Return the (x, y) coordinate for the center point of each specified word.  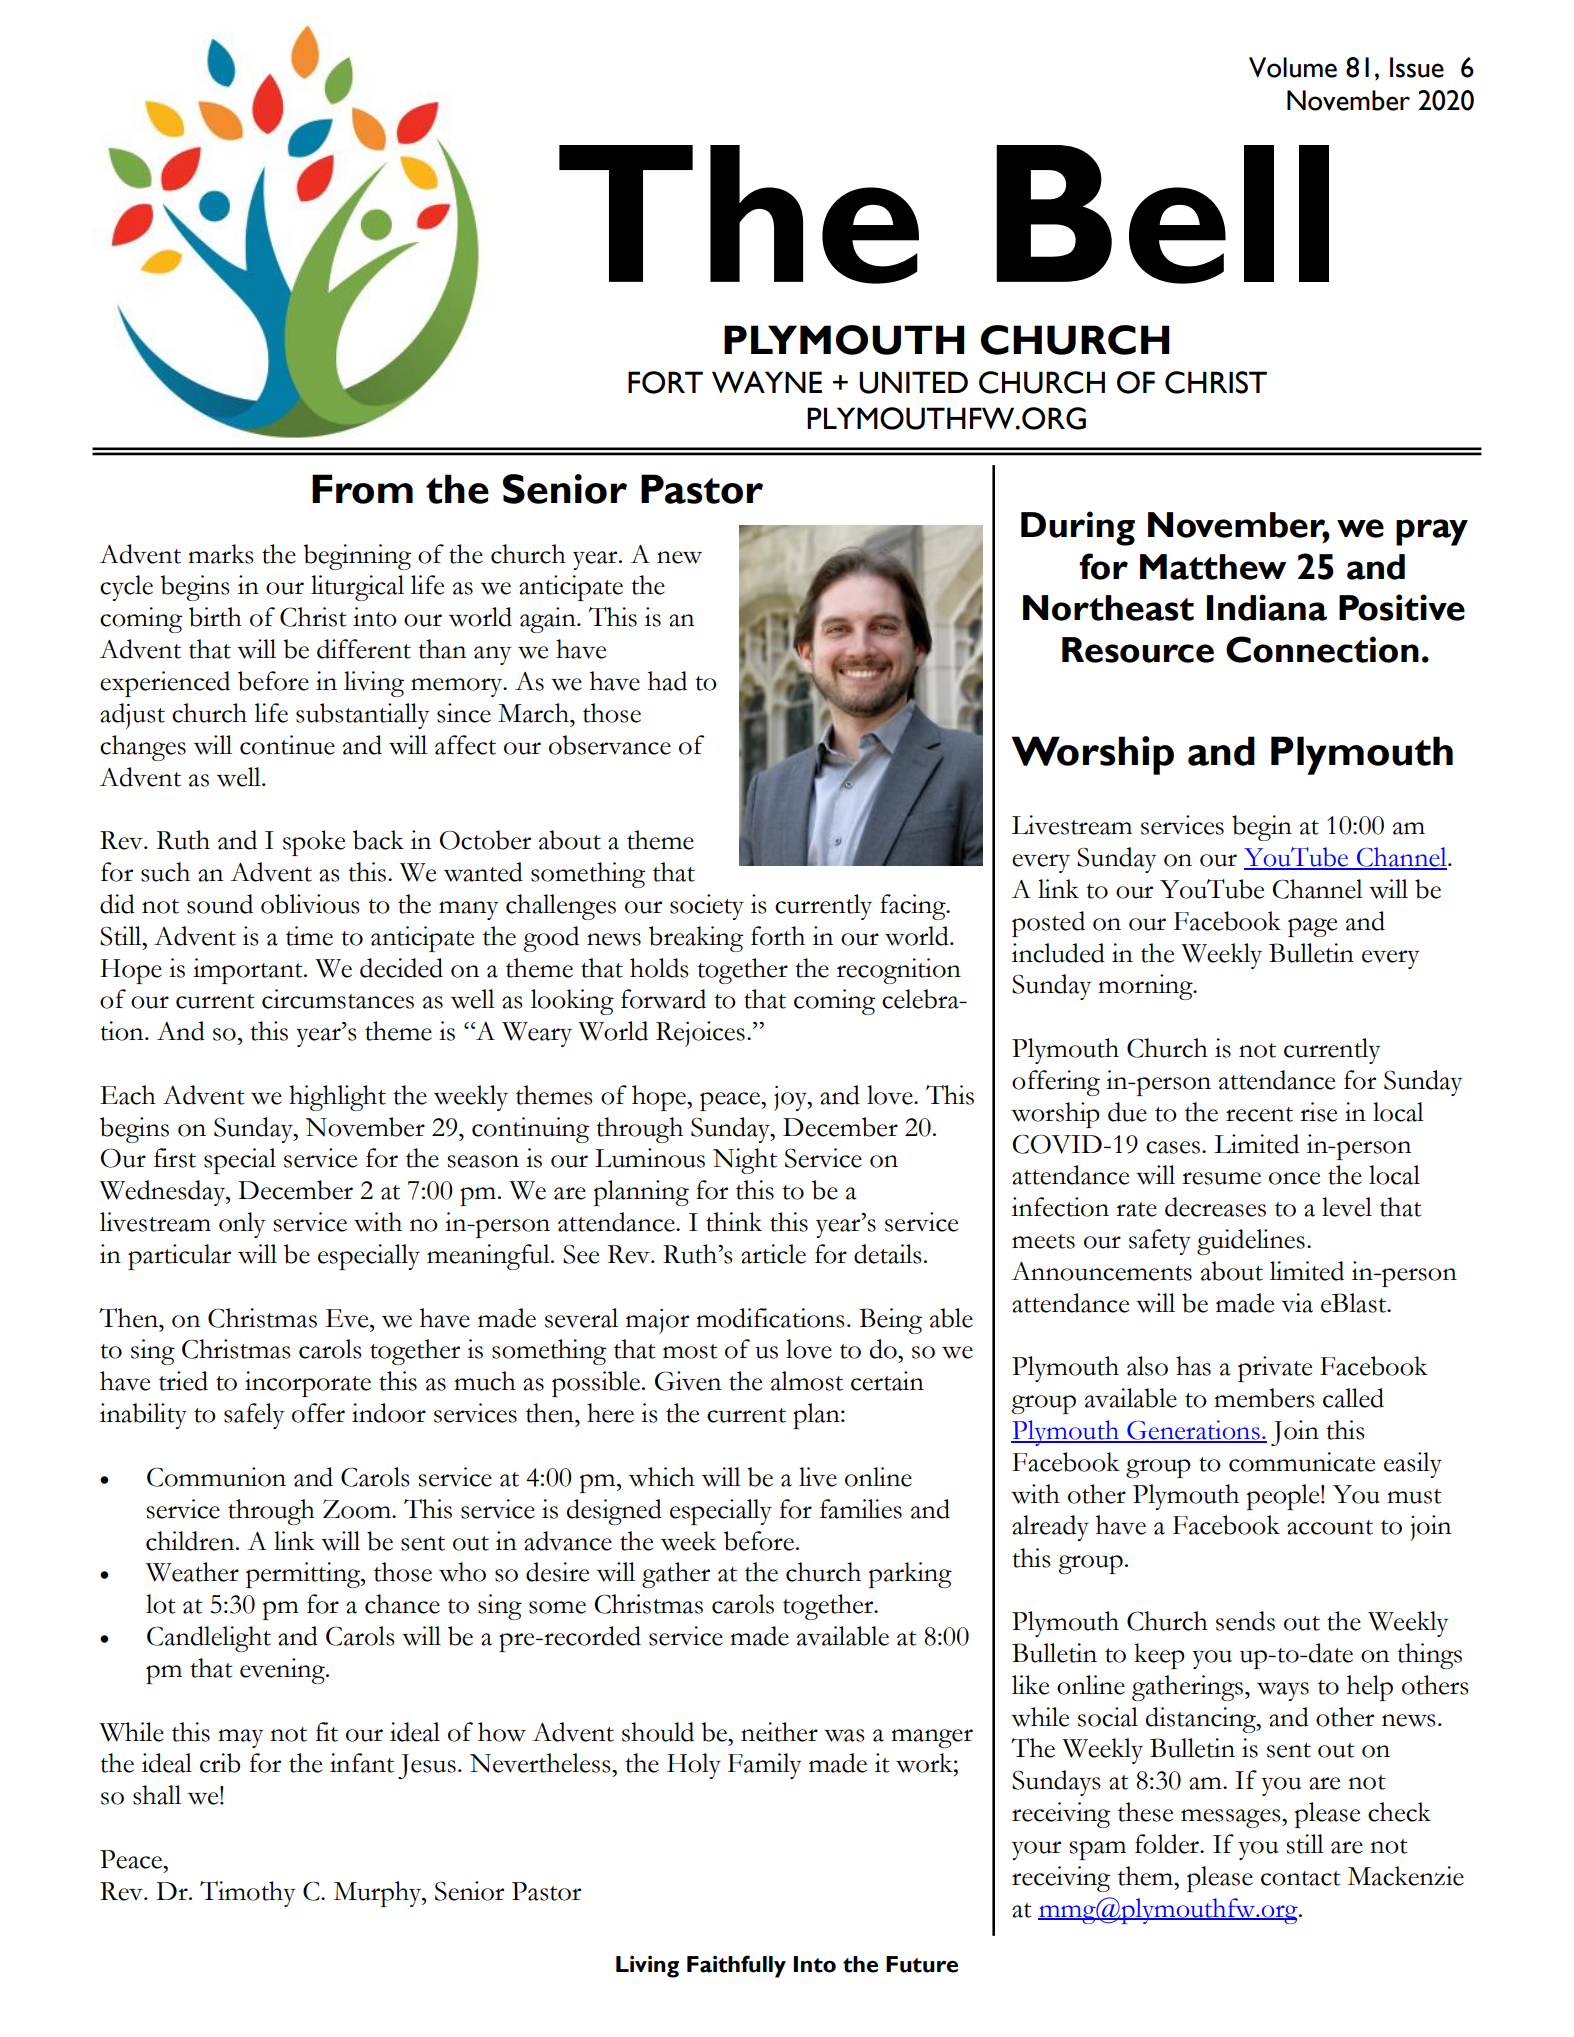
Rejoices (700, 1034)
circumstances (338, 999)
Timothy (248, 1894)
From (362, 489)
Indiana (1267, 607)
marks (221, 554)
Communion (216, 1477)
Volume (1293, 67)
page (1312, 927)
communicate (1302, 1462)
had (667, 681)
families (861, 1509)
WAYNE (767, 382)
